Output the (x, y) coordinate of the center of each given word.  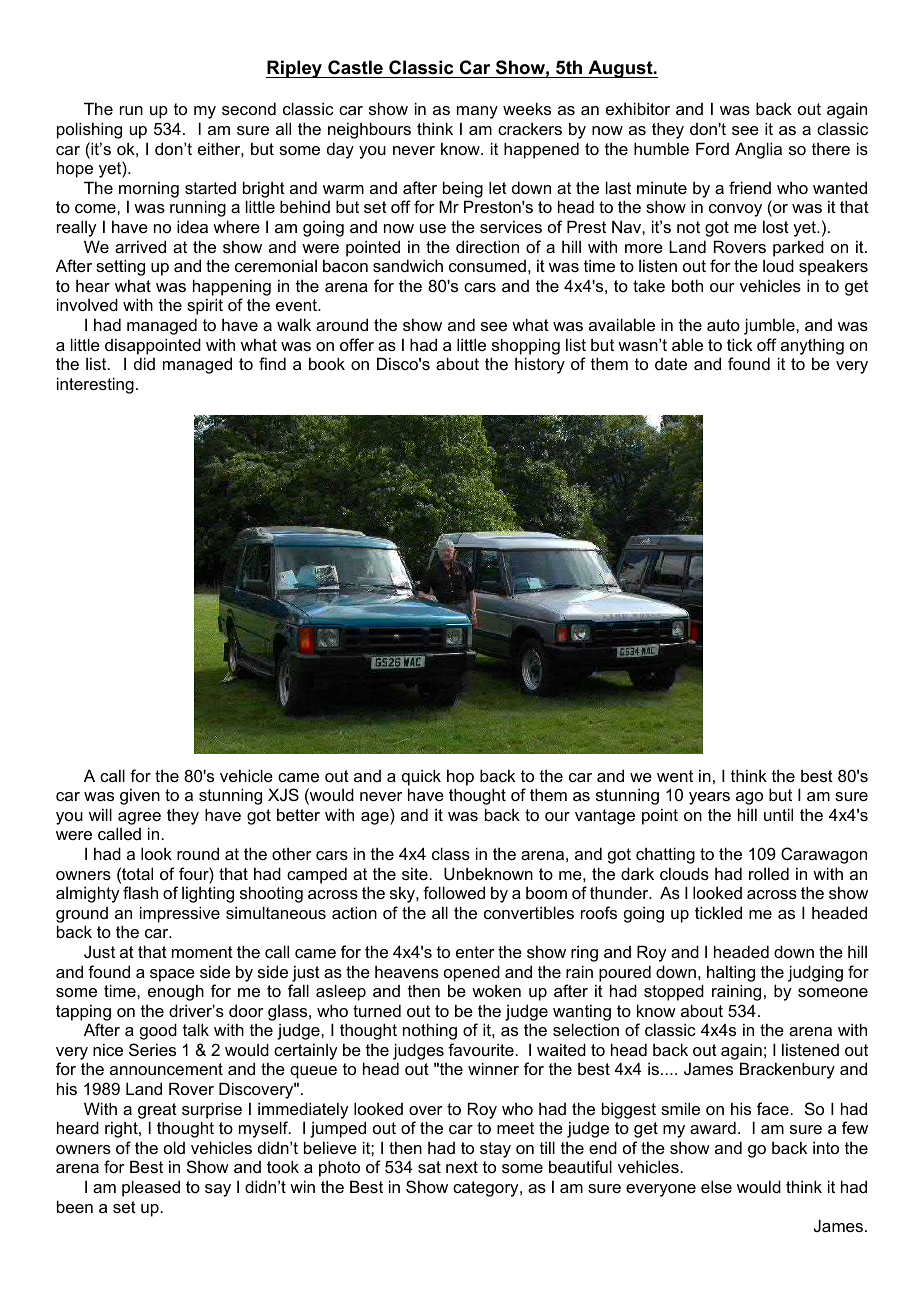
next (462, 1167)
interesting (95, 385)
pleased (151, 1188)
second (249, 108)
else (716, 1186)
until (778, 814)
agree (139, 818)
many (477, 112)
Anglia (758, 150)
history (540, 365)
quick (421, 777)
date (671, 364)
